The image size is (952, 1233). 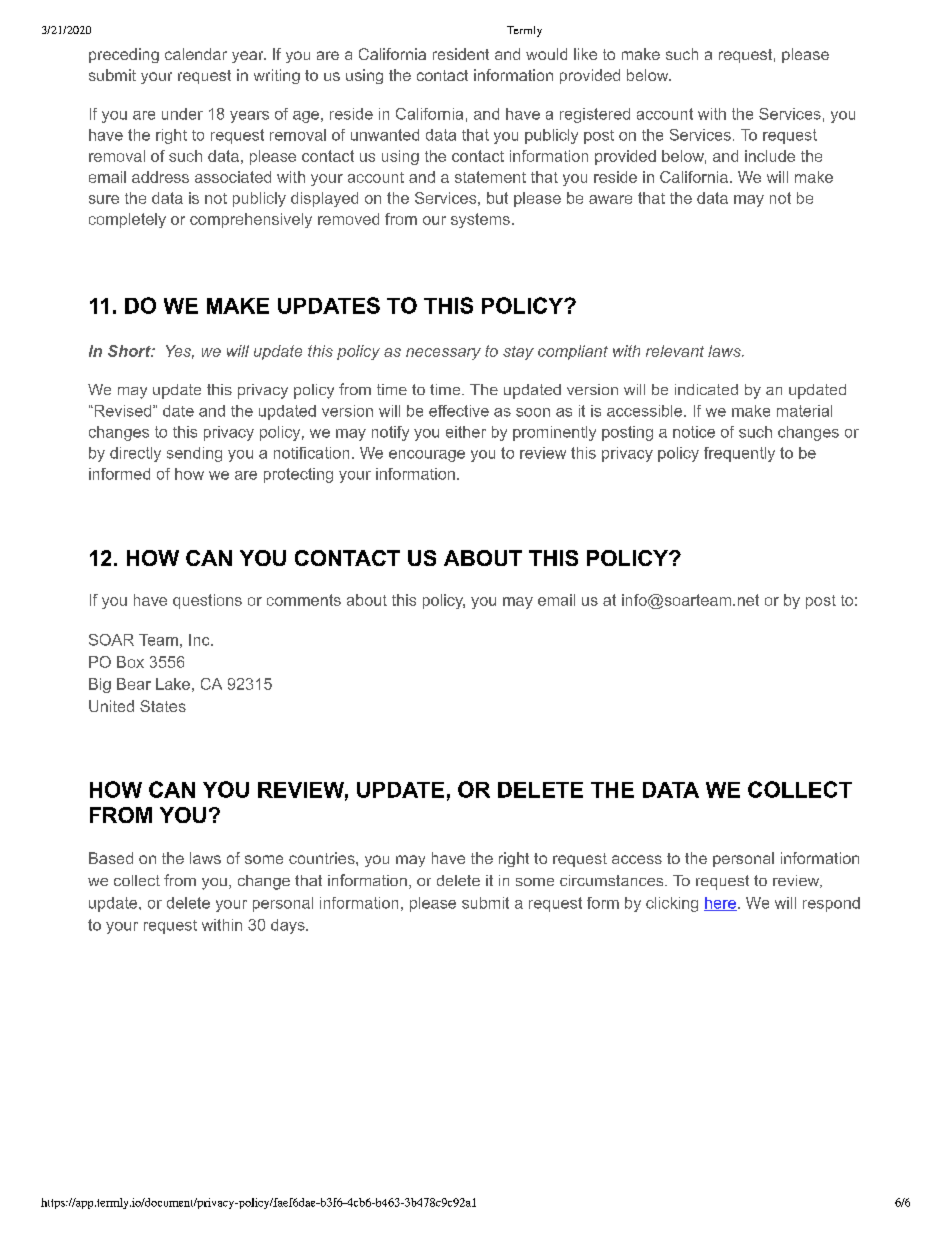 What do you see at coordinates (546, 54) in the image?
I see `would` at bounding box center [546, 54].
